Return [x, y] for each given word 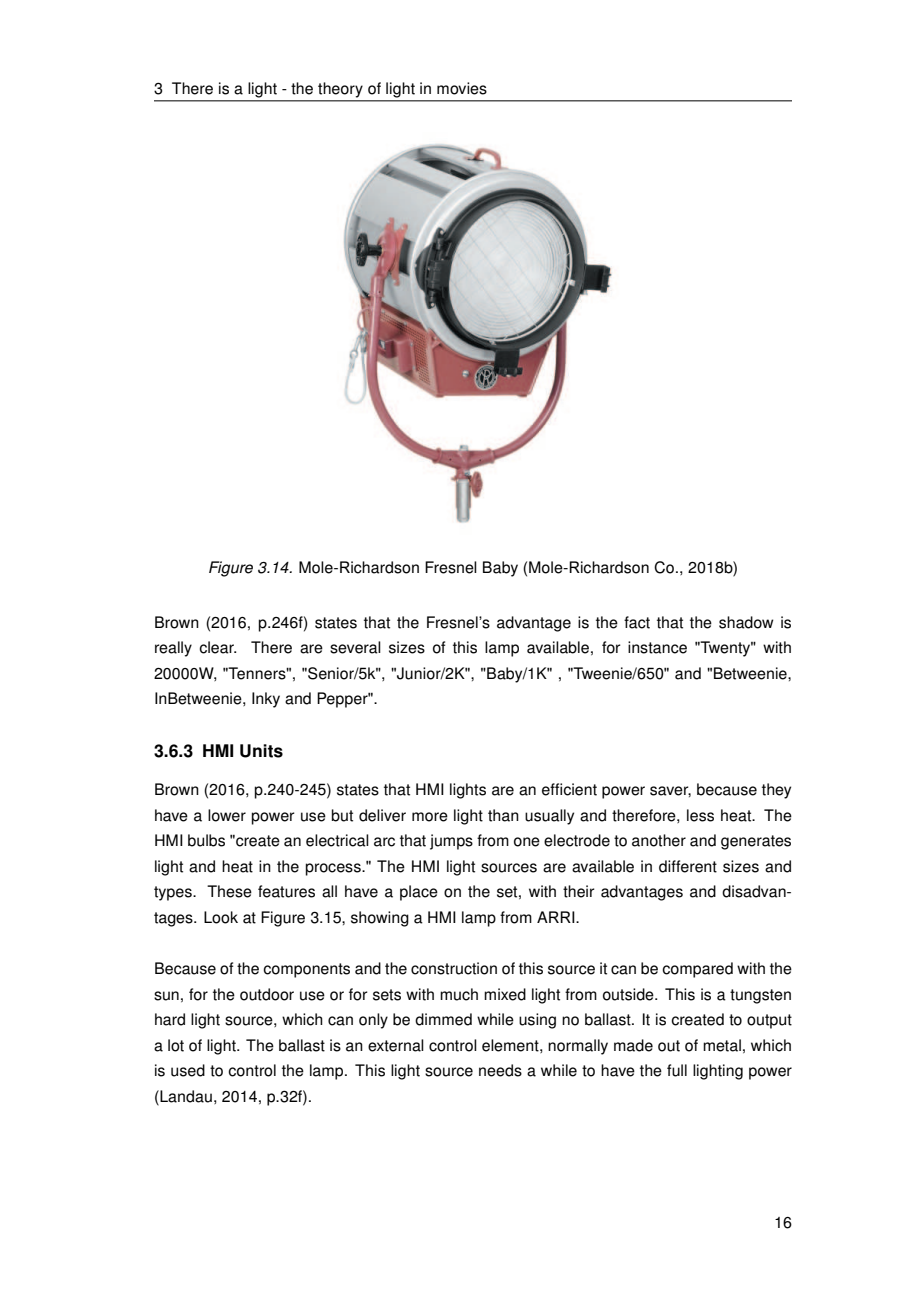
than [503, 815]
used [188, 1070]
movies [462, 88]
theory [340, 89]
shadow [746, 622]
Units [261, 751]
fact [637, 622]
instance [657, 647]
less [700, 815]
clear [217, 647]
